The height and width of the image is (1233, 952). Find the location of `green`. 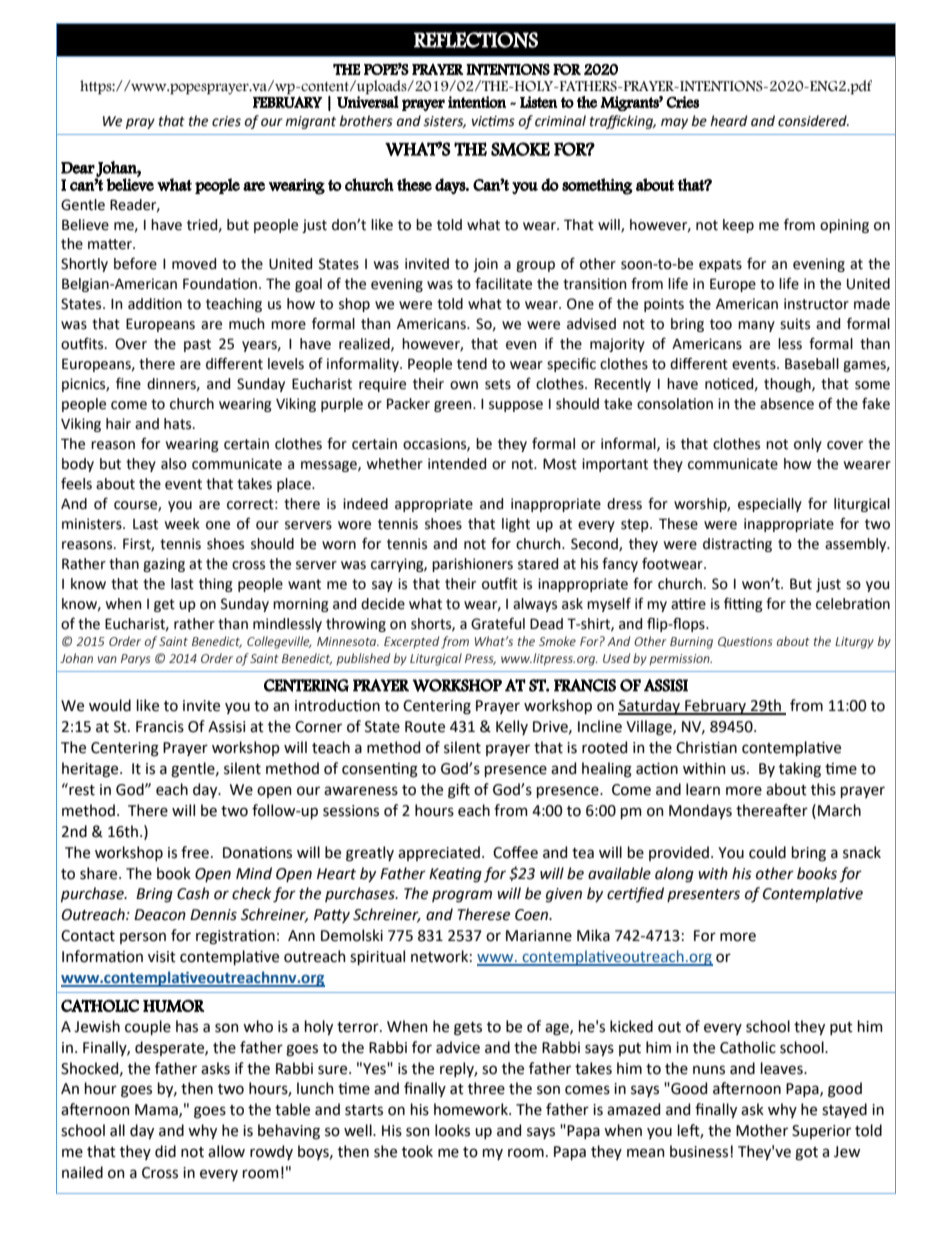

green is located at coordinates (454, 406).
